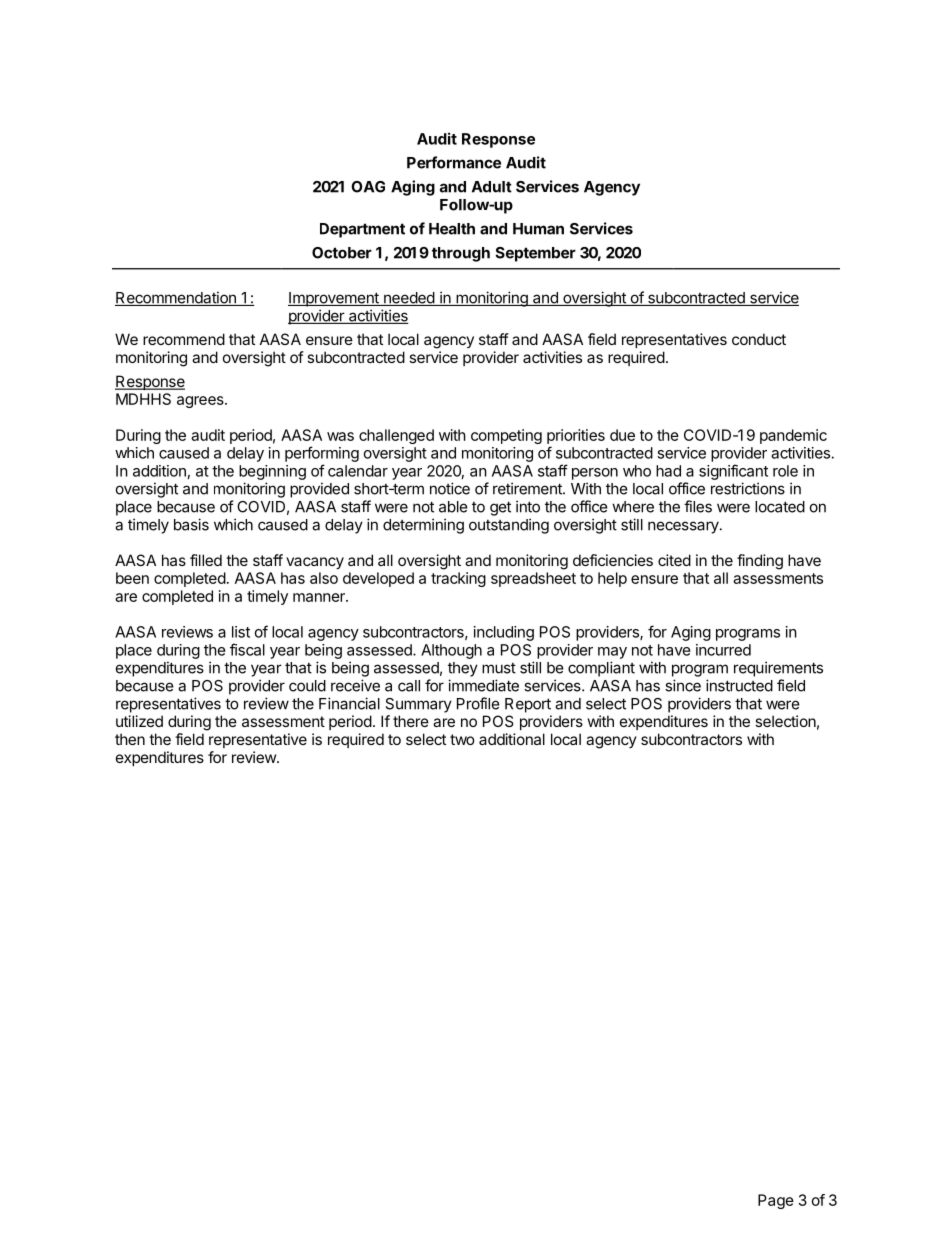  What do you see at coordinates (201, 402) in the screenshot?
I see `agrees` at bounding box center [201, 402].
